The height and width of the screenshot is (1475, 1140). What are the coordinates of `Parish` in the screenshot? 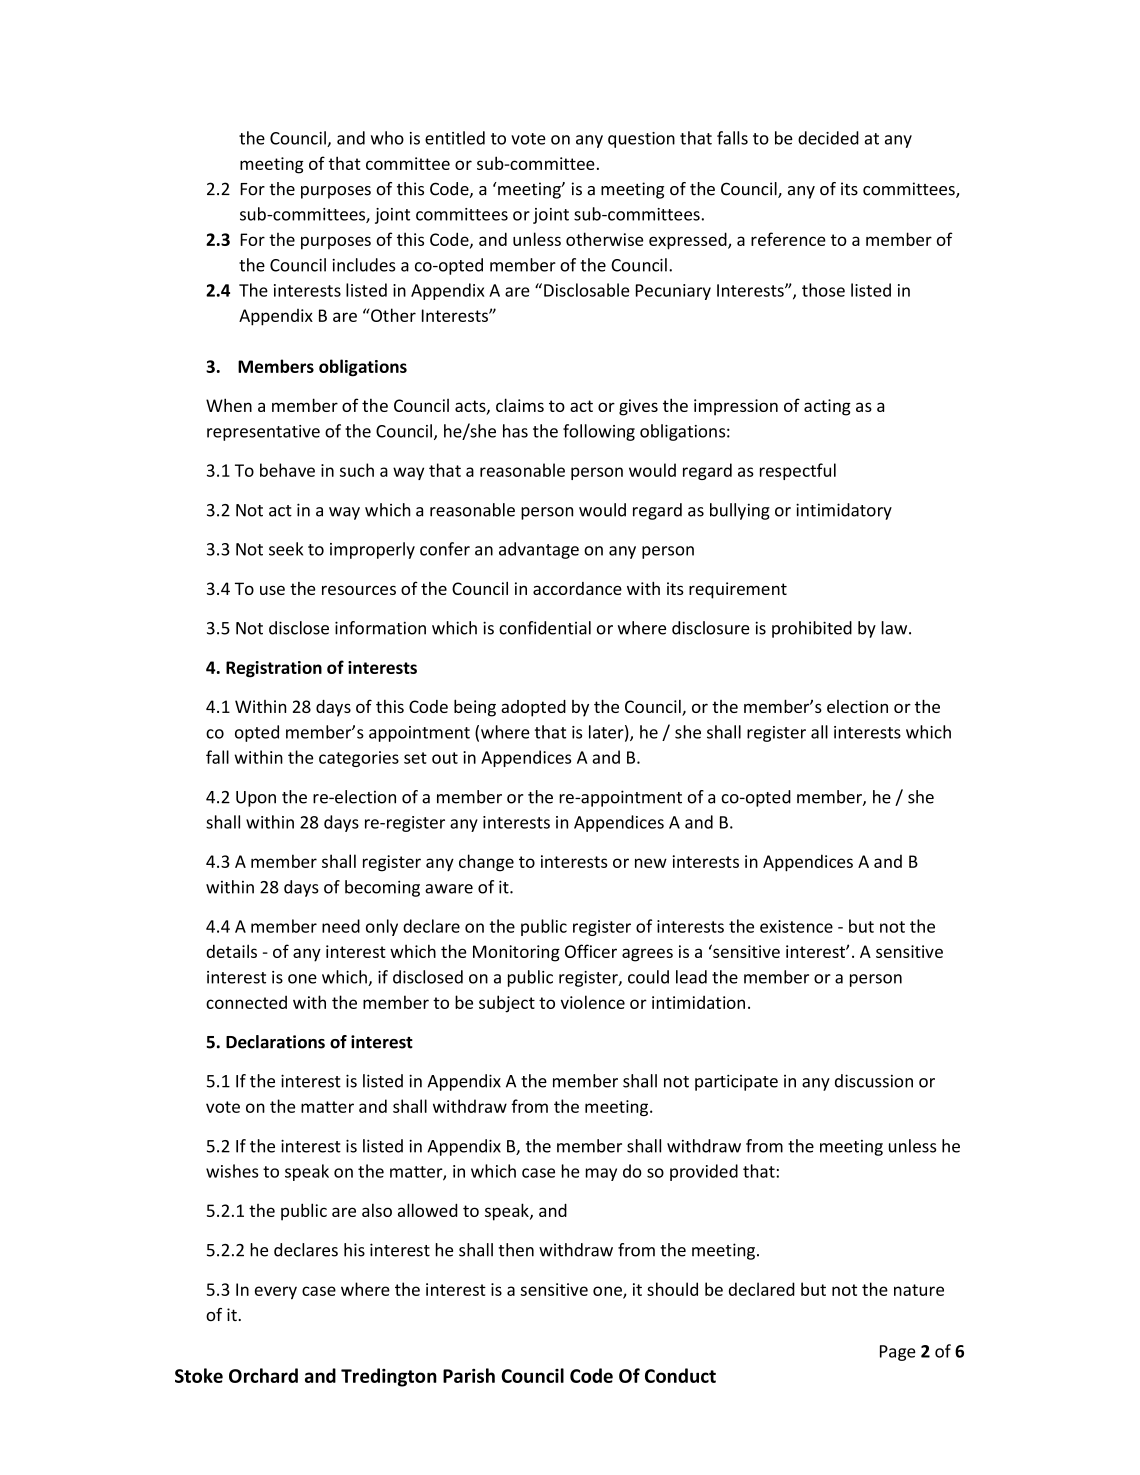 It's located at (469, 1375).
